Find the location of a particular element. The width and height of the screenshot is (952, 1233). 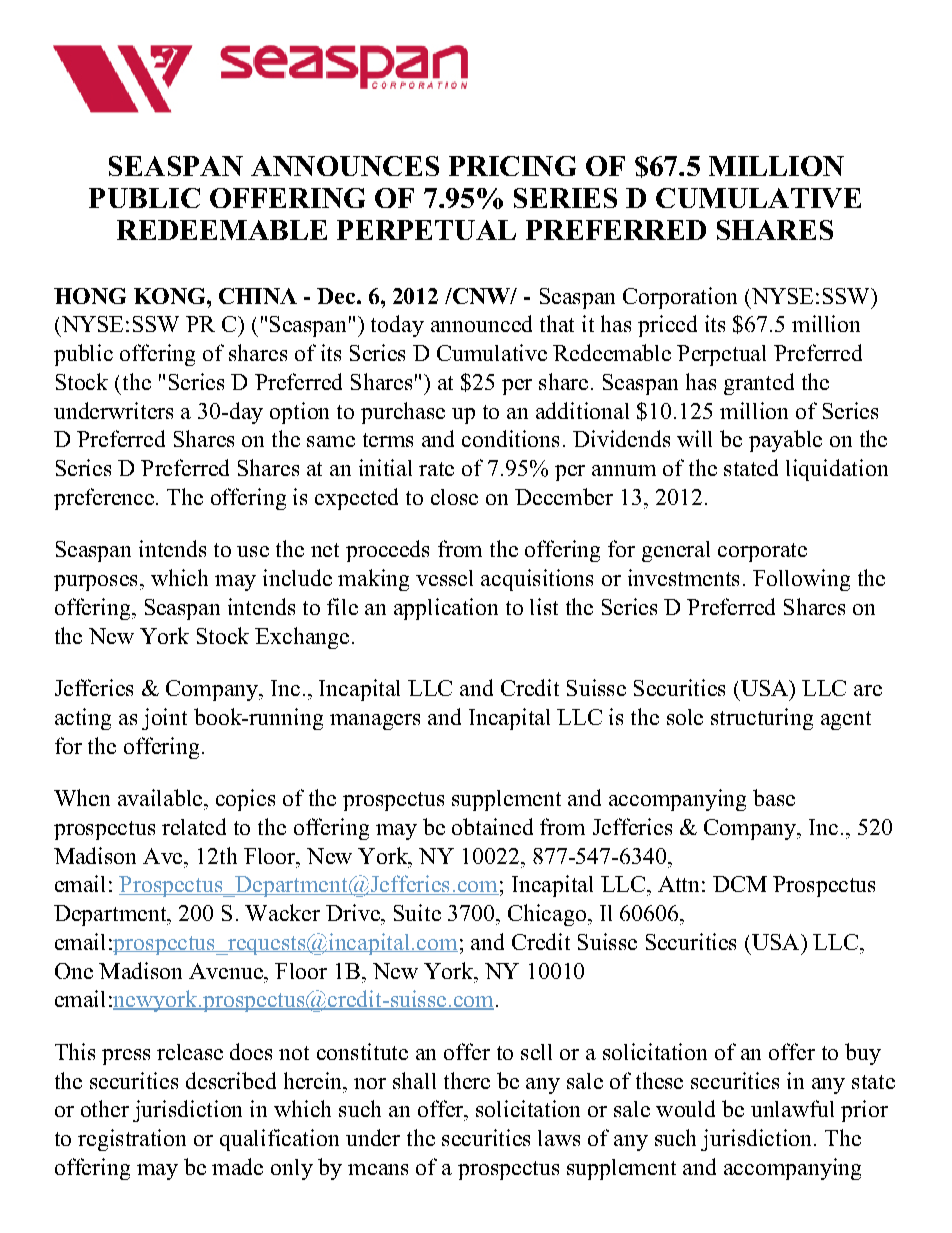

KONG is located at coordinates (171, 296).
